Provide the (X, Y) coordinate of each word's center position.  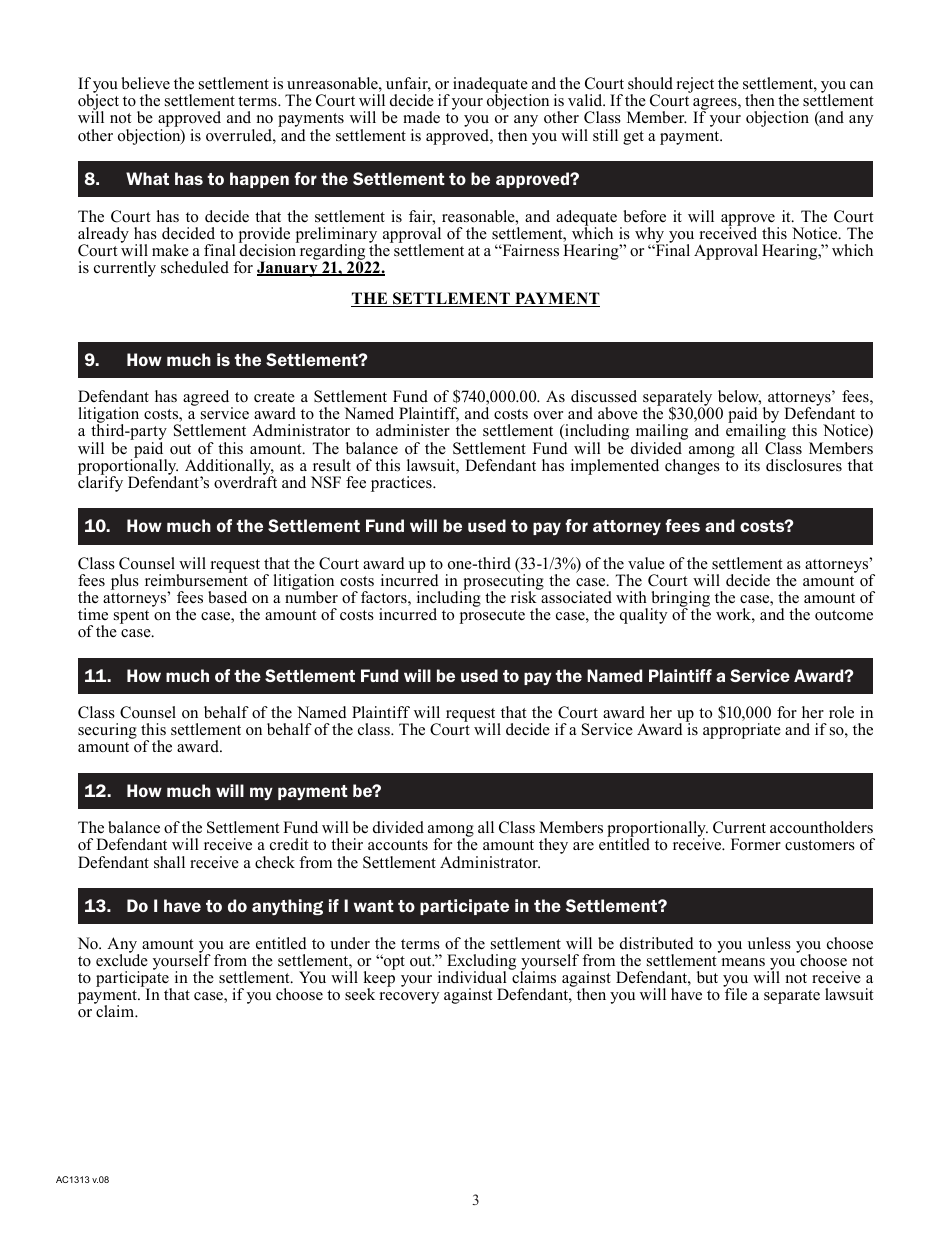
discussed (604, 396)
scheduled (195, 267)
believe (145, 83)
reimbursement (196, 579)
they (553, 846)
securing (107, 731)
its (752, 465)
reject (695, 85)
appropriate (742, 731)
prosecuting (502, 582)
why (651, 236)
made (421, 117)
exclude (122, 959)
